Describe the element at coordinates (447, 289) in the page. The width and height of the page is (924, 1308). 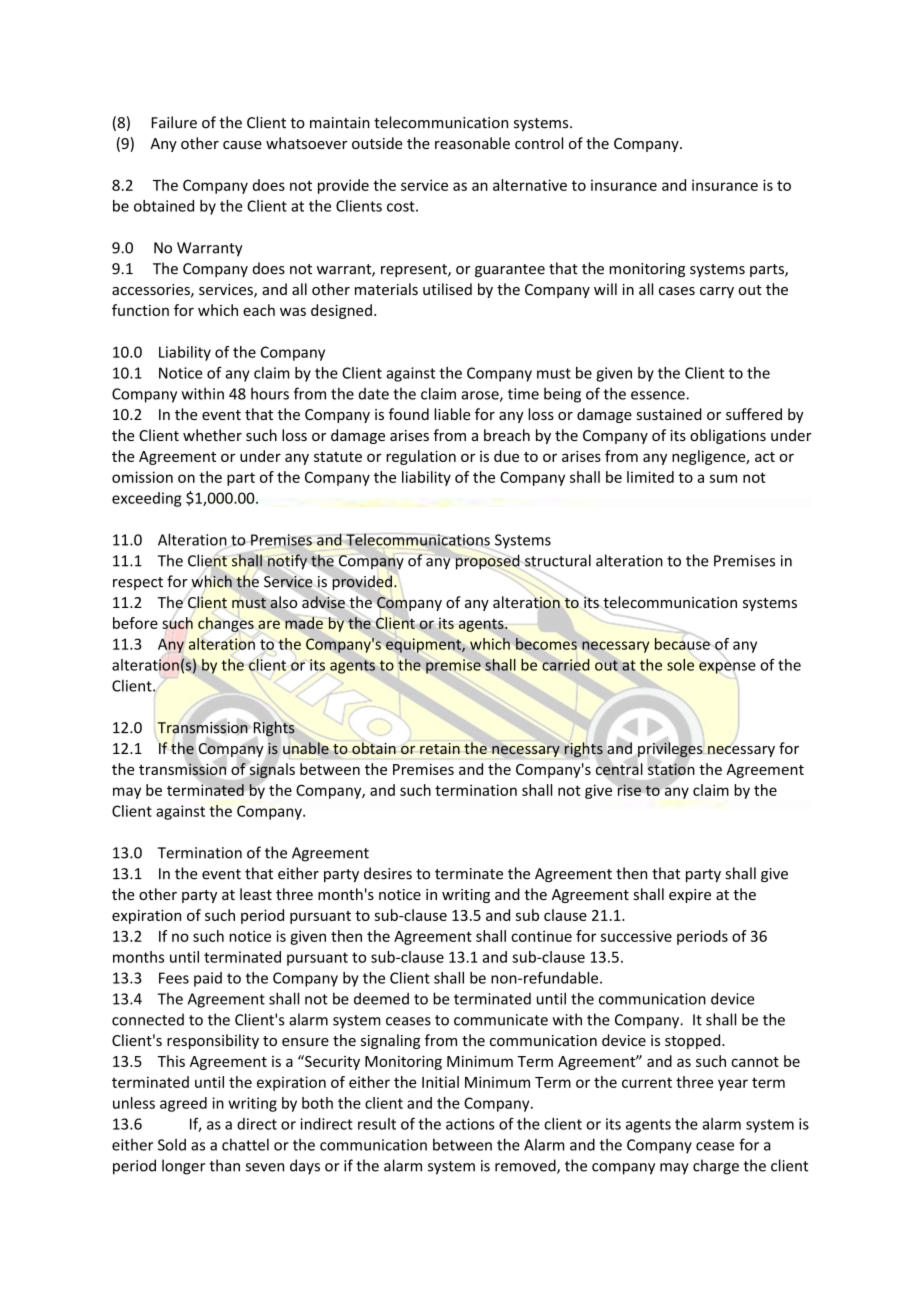
I see `utilised` at that location.
